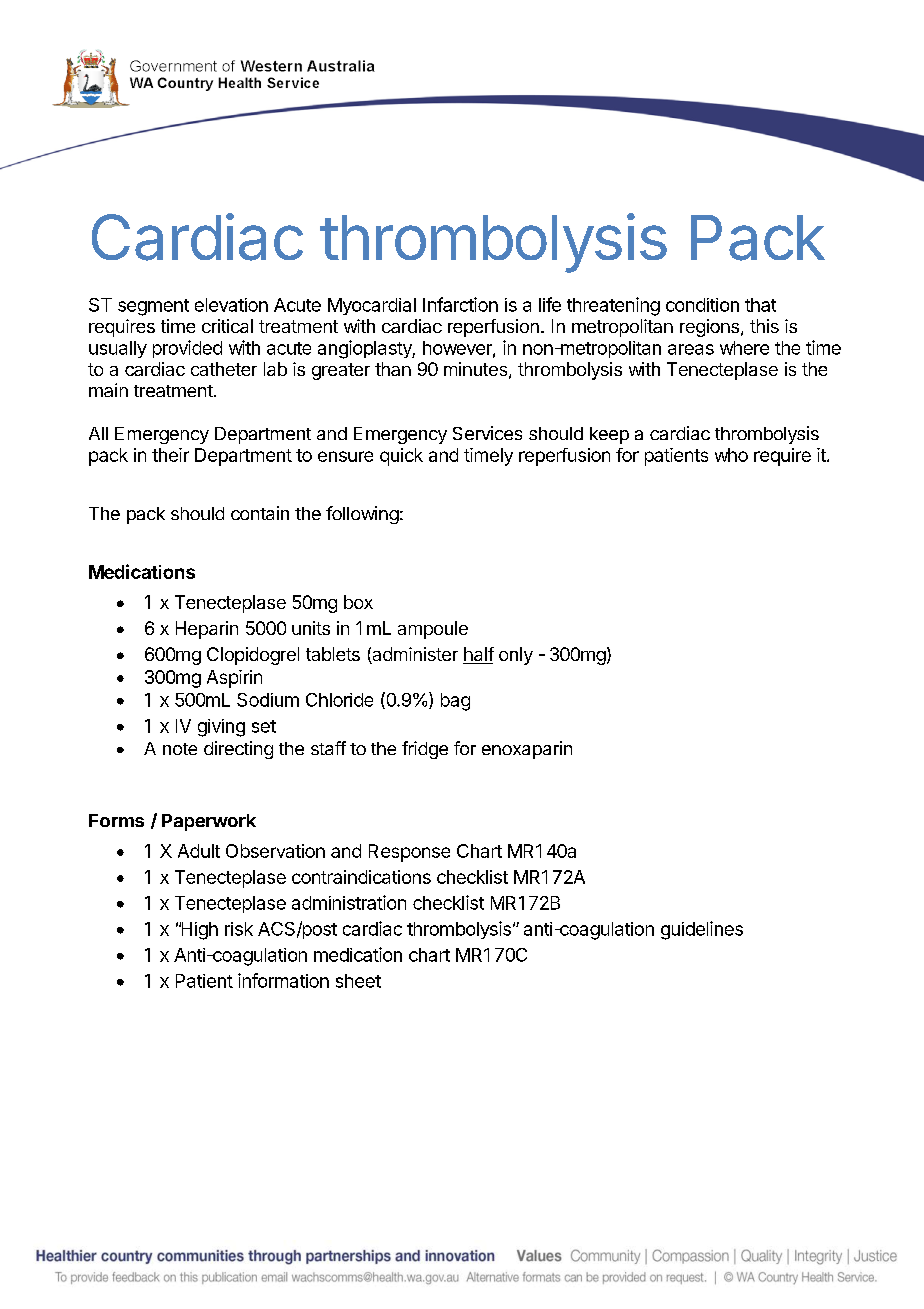 This document has height=1309, width=924. I want to click on who, so click(731, 455).
